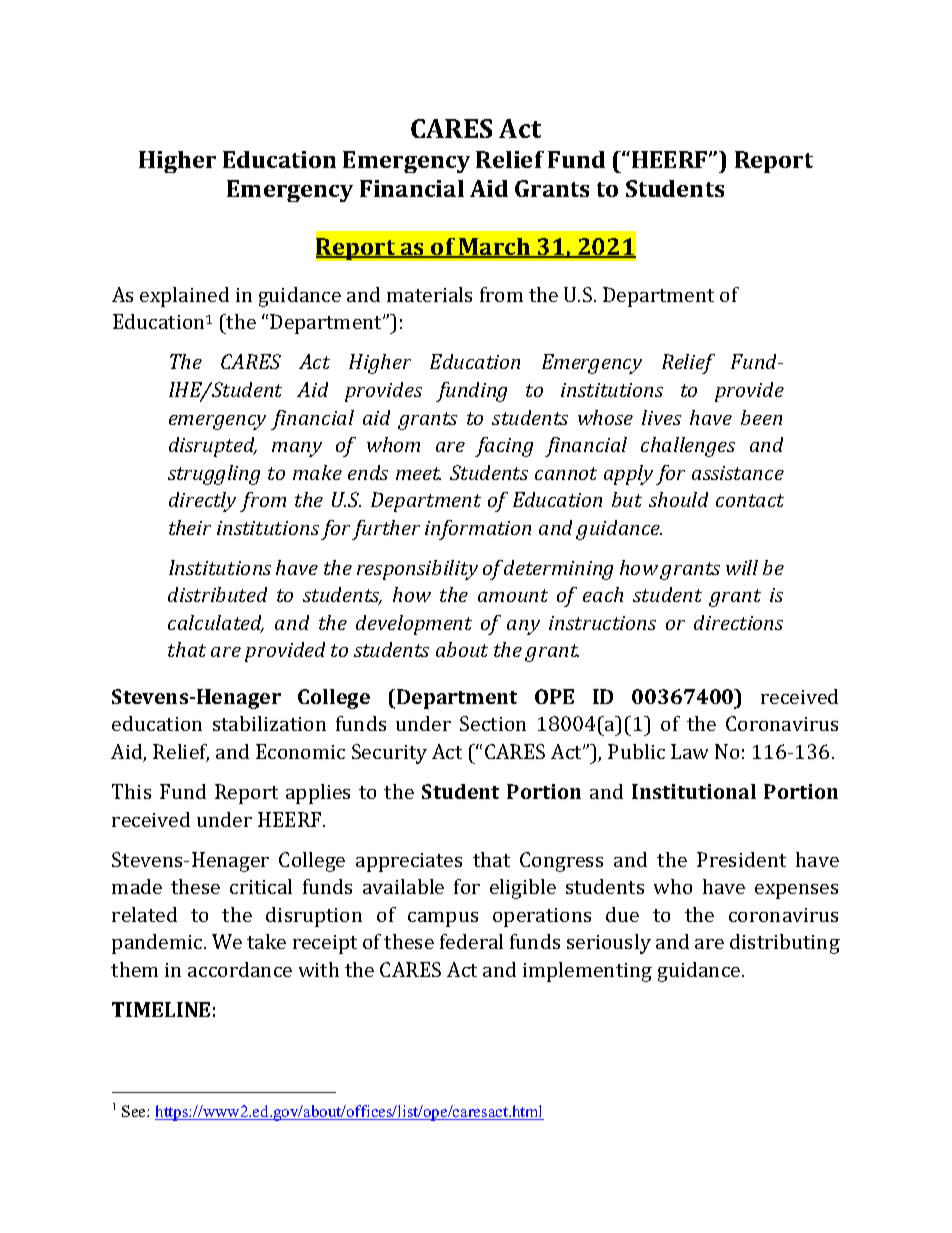 The height and width of the document is (1233, 952). What do you see at coordinates (495, 248) in the document?
I see `March` at bounding box center [495, 248].
